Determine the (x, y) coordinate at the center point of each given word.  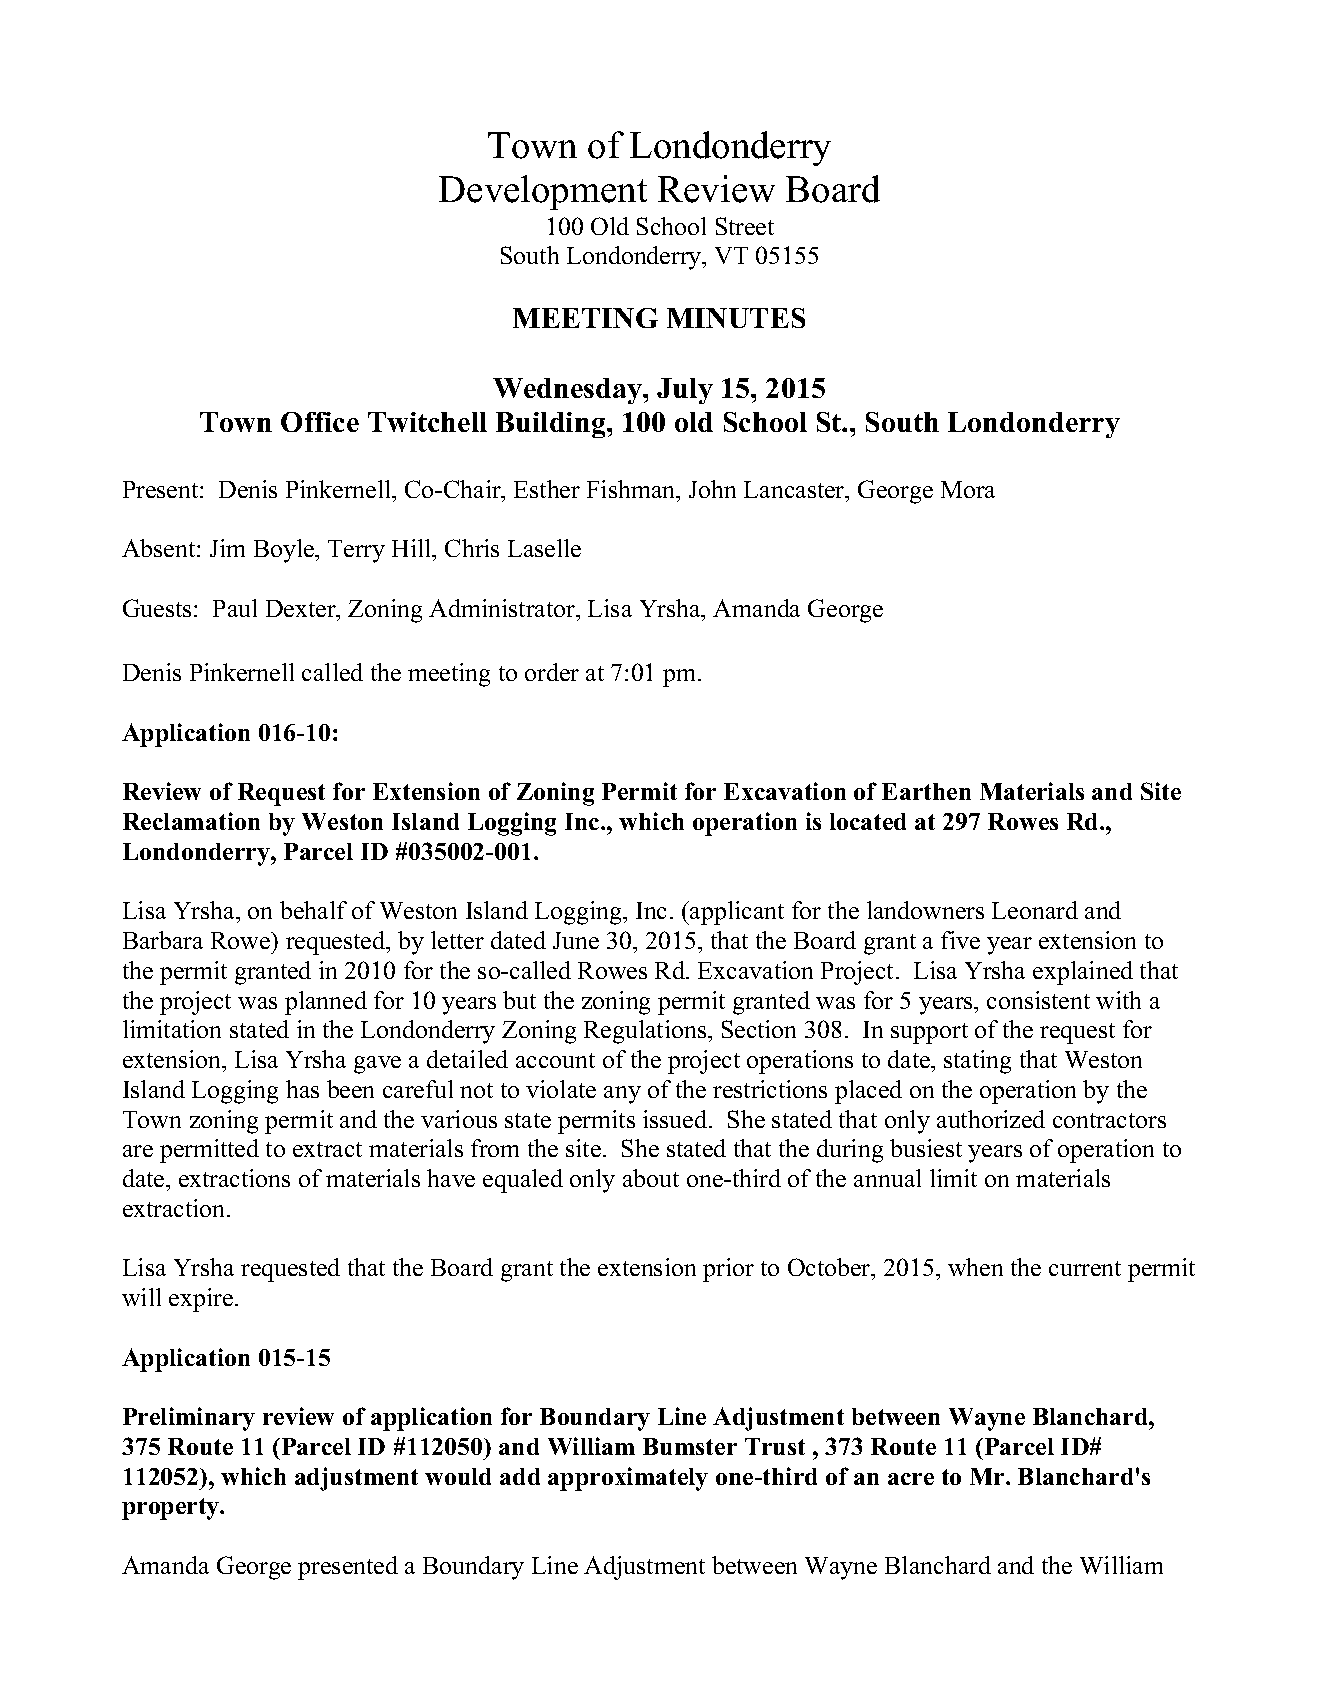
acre (911, 1479)
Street (745, 226)
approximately (628, 1479)
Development (543, 192)
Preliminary (189, 1419)
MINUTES (736, 318)
